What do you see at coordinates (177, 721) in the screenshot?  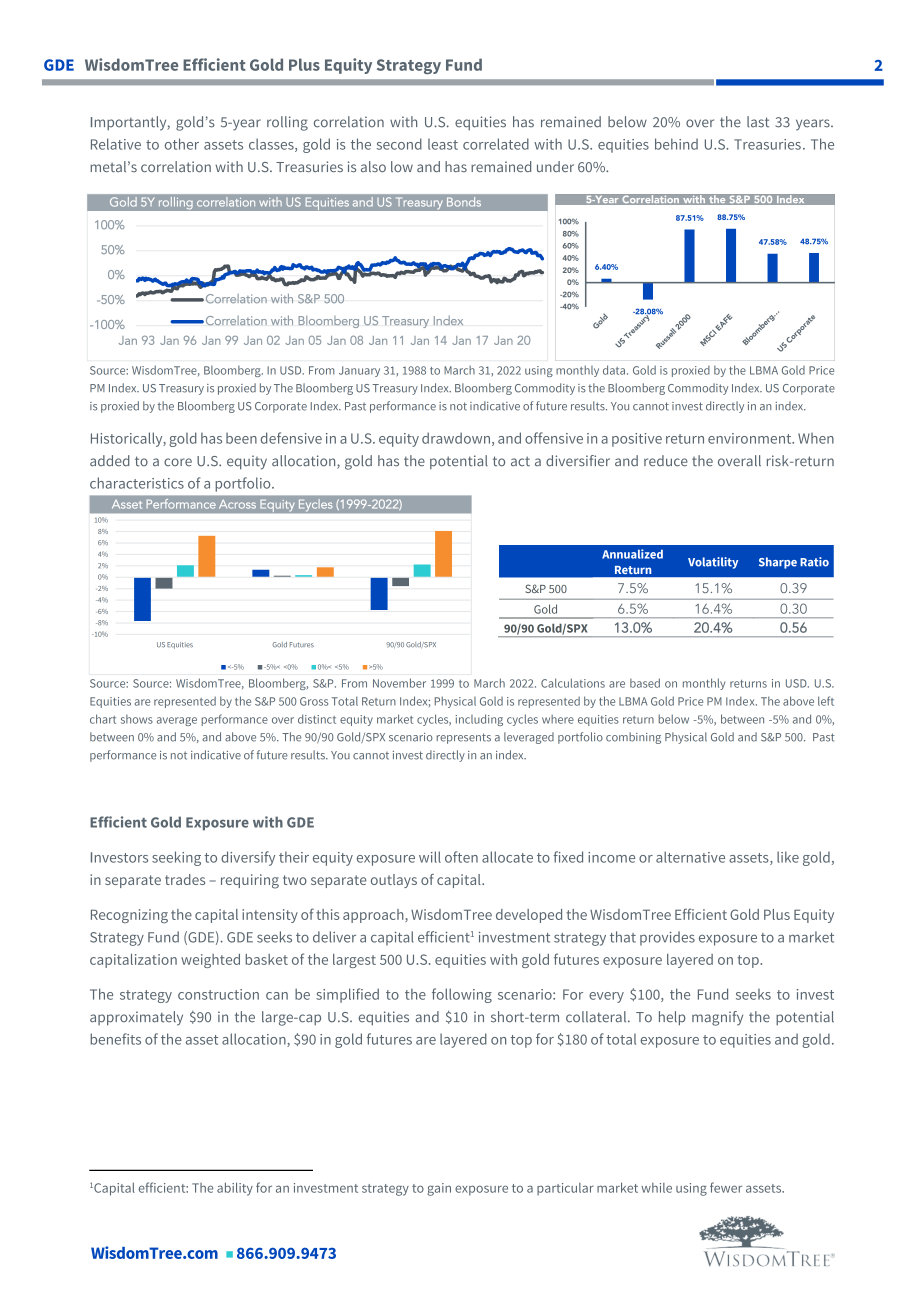 I see `average` at bounding box center [177, 721].
